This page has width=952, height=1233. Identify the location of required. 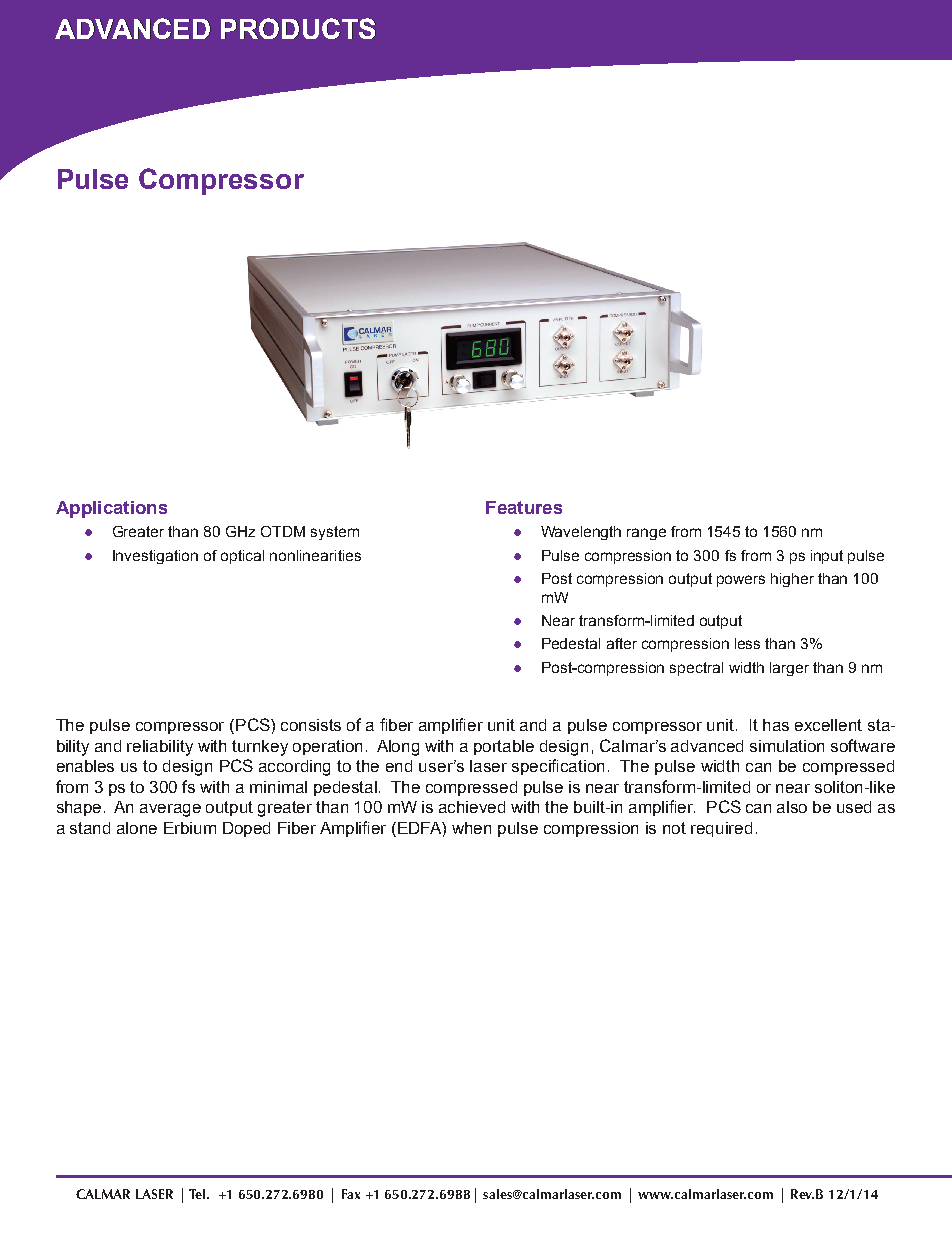
(721, 829).
